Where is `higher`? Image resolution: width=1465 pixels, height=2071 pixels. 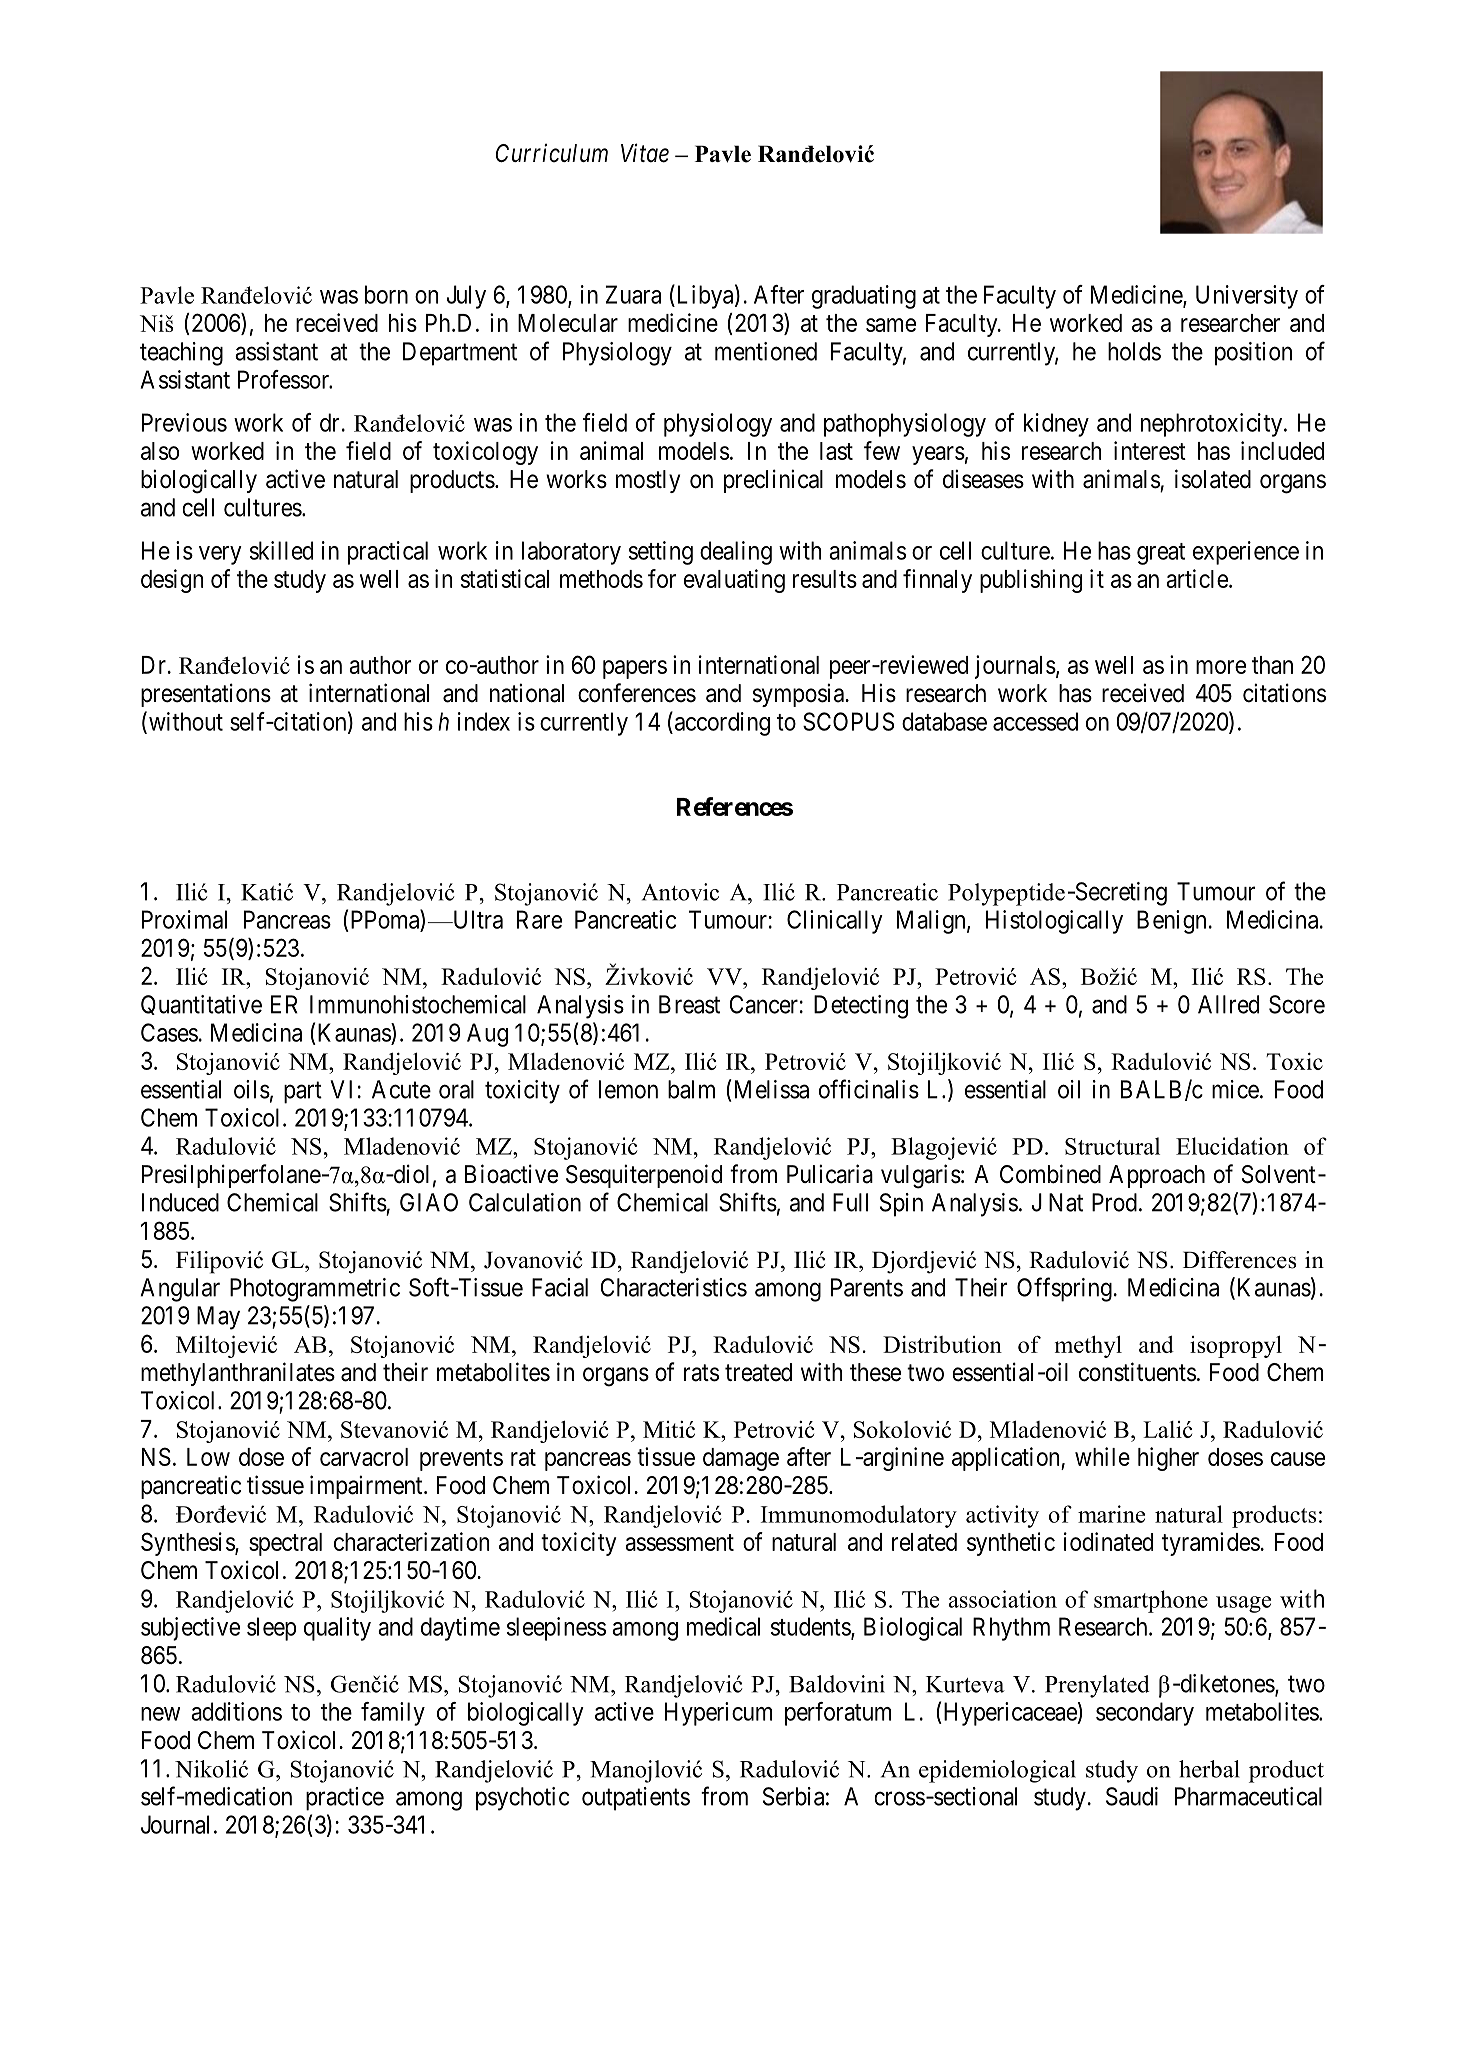
higher is located at coordinates (1168, 1459).
